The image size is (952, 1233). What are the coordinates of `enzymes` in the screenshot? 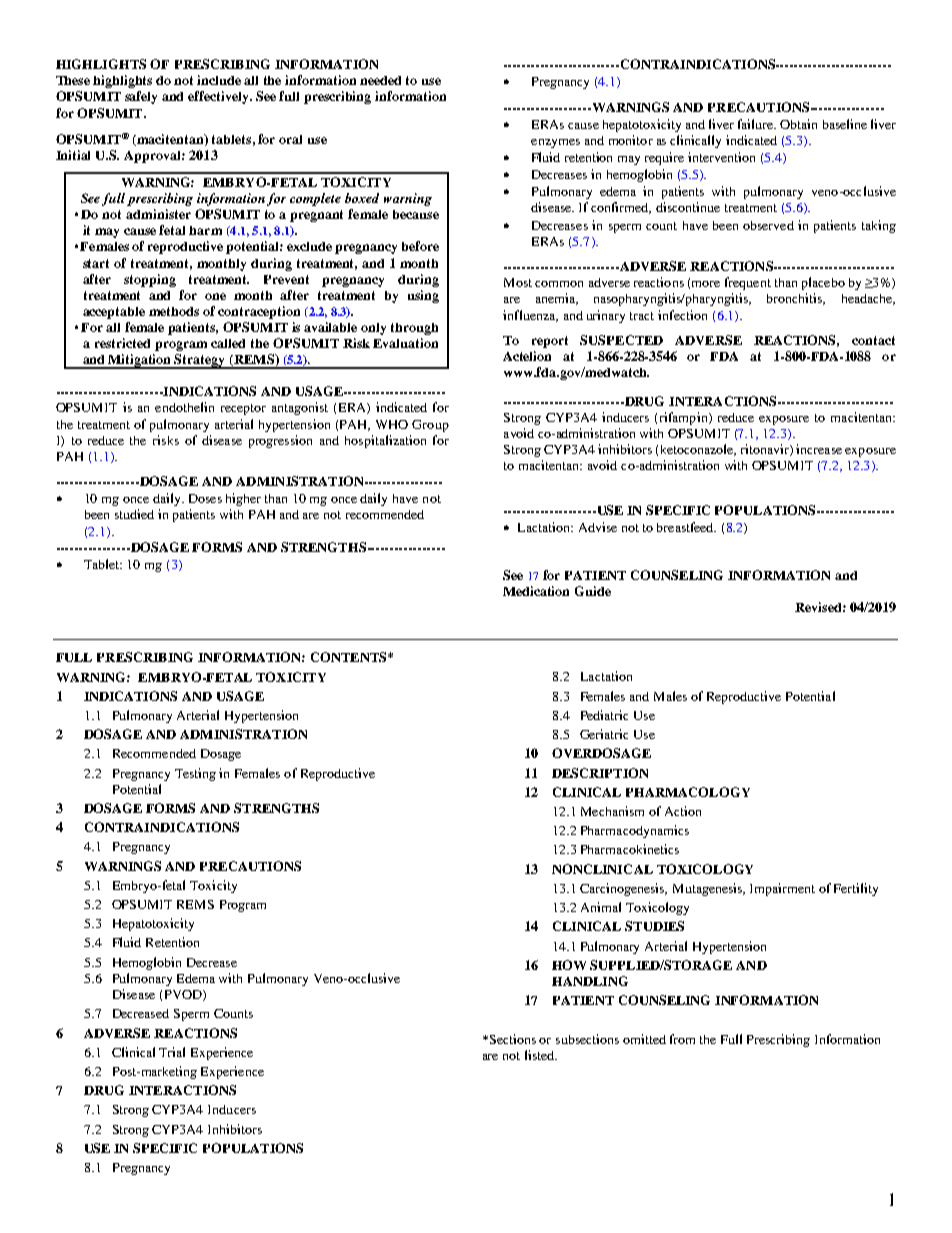 It's located at (555, 143).
